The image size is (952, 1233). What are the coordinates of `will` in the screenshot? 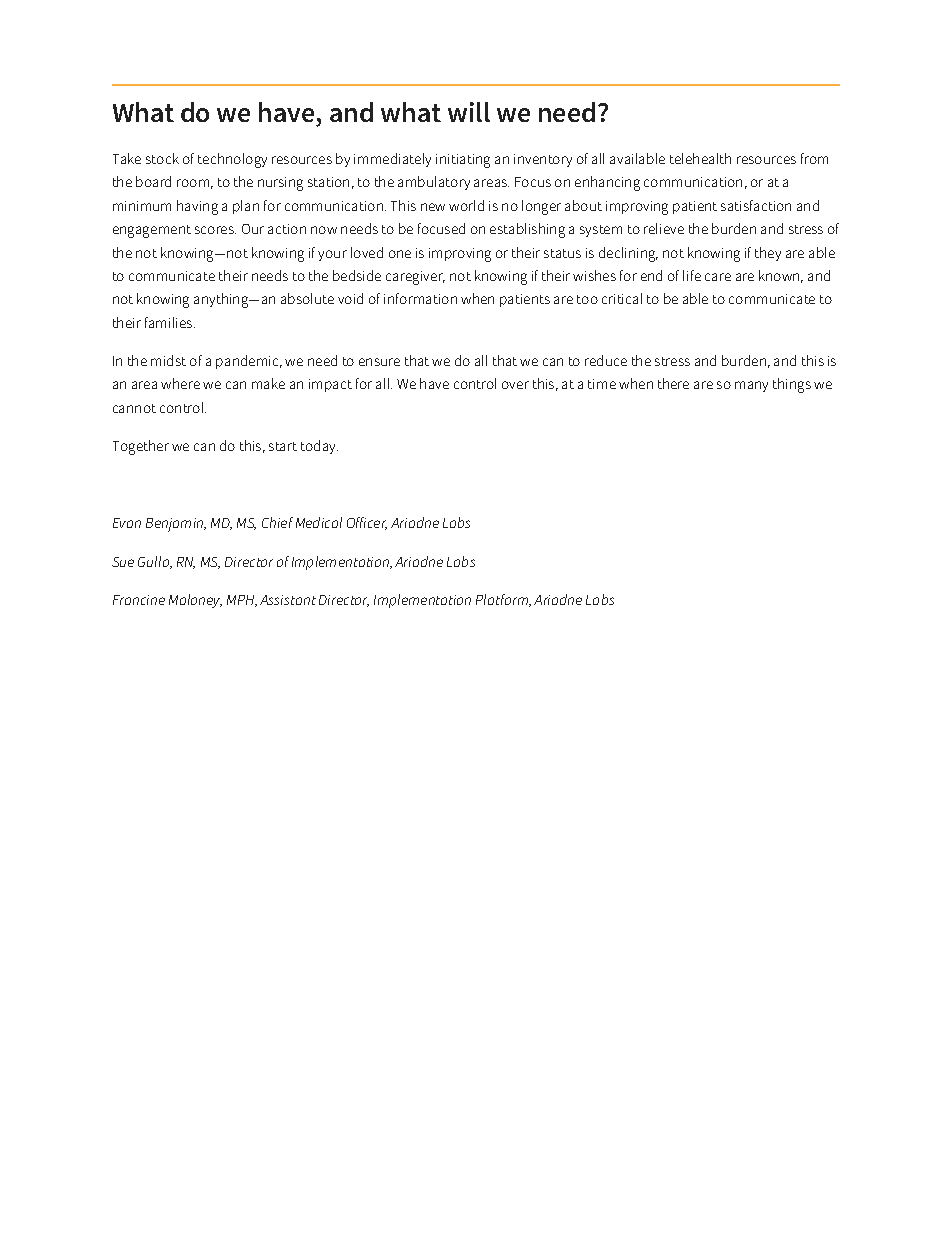 It's located at (469, 112).
